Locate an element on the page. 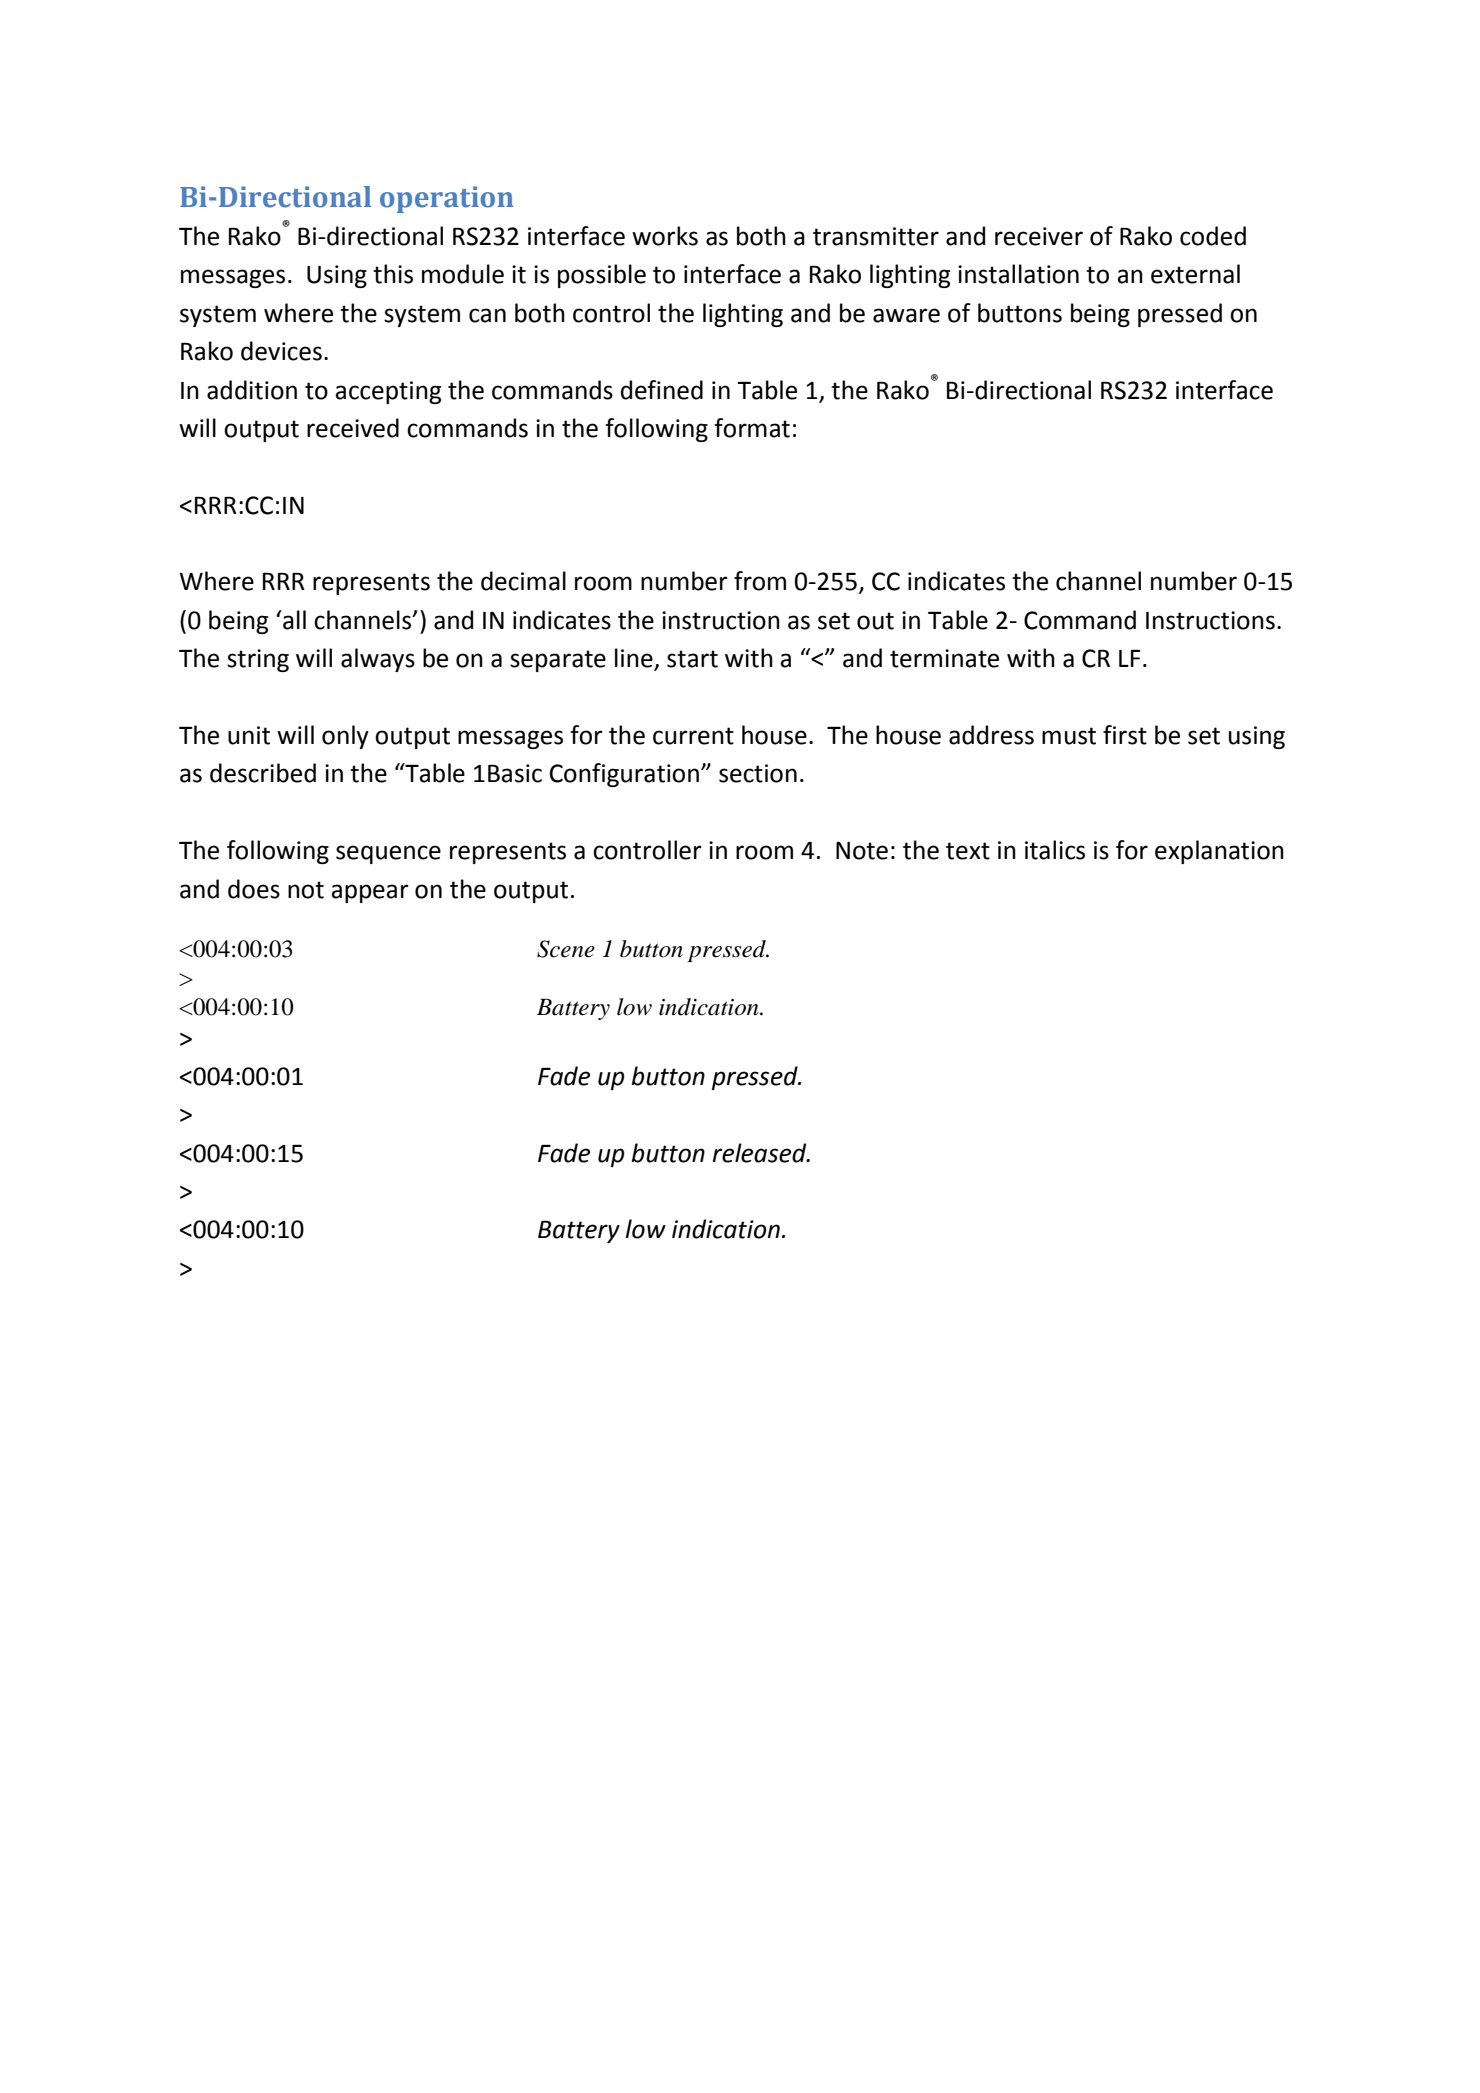 The image size is (1480, 2093). receiver is located at coordinates (1039, 236).
